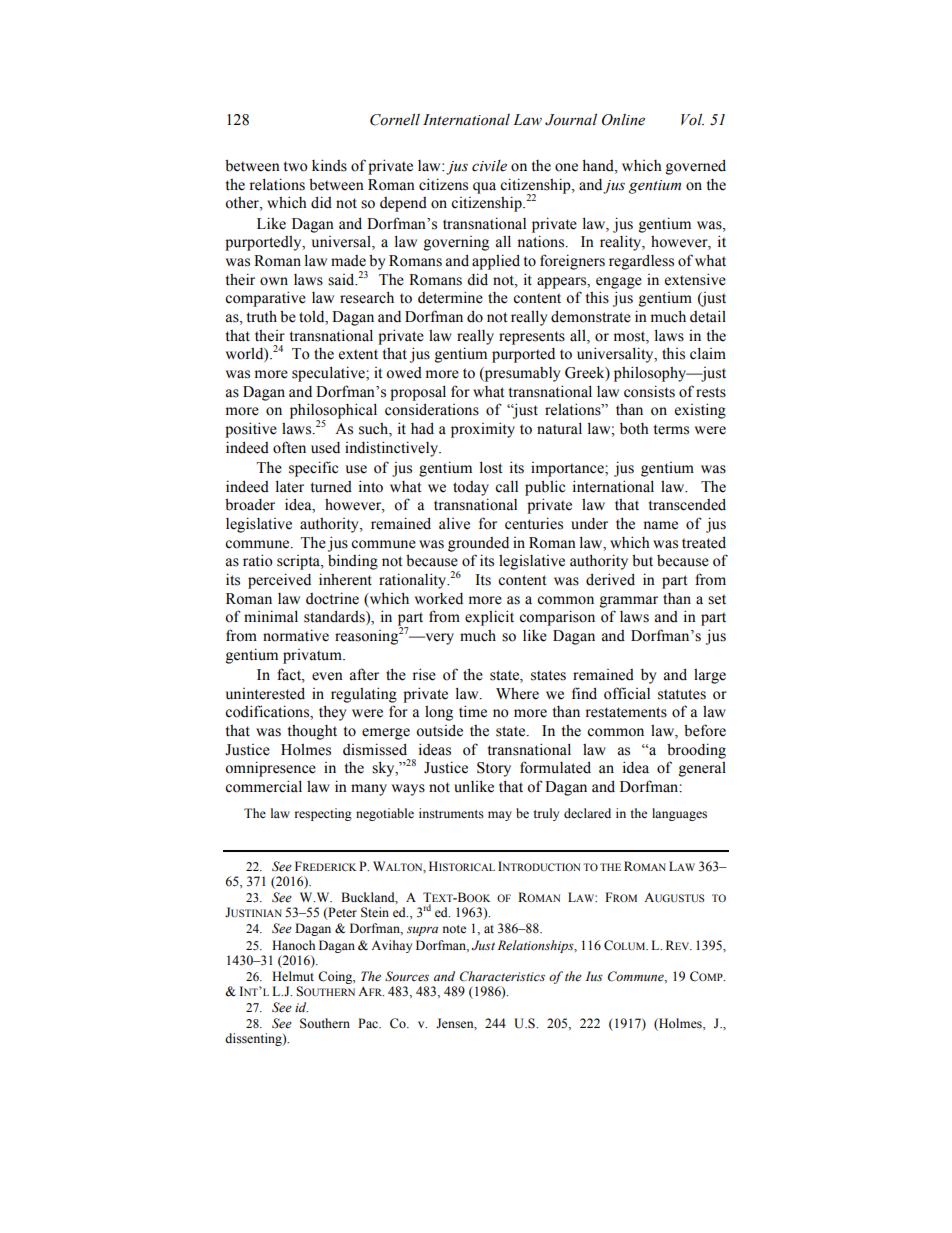  I want to click on governed, so click(696, 167).
